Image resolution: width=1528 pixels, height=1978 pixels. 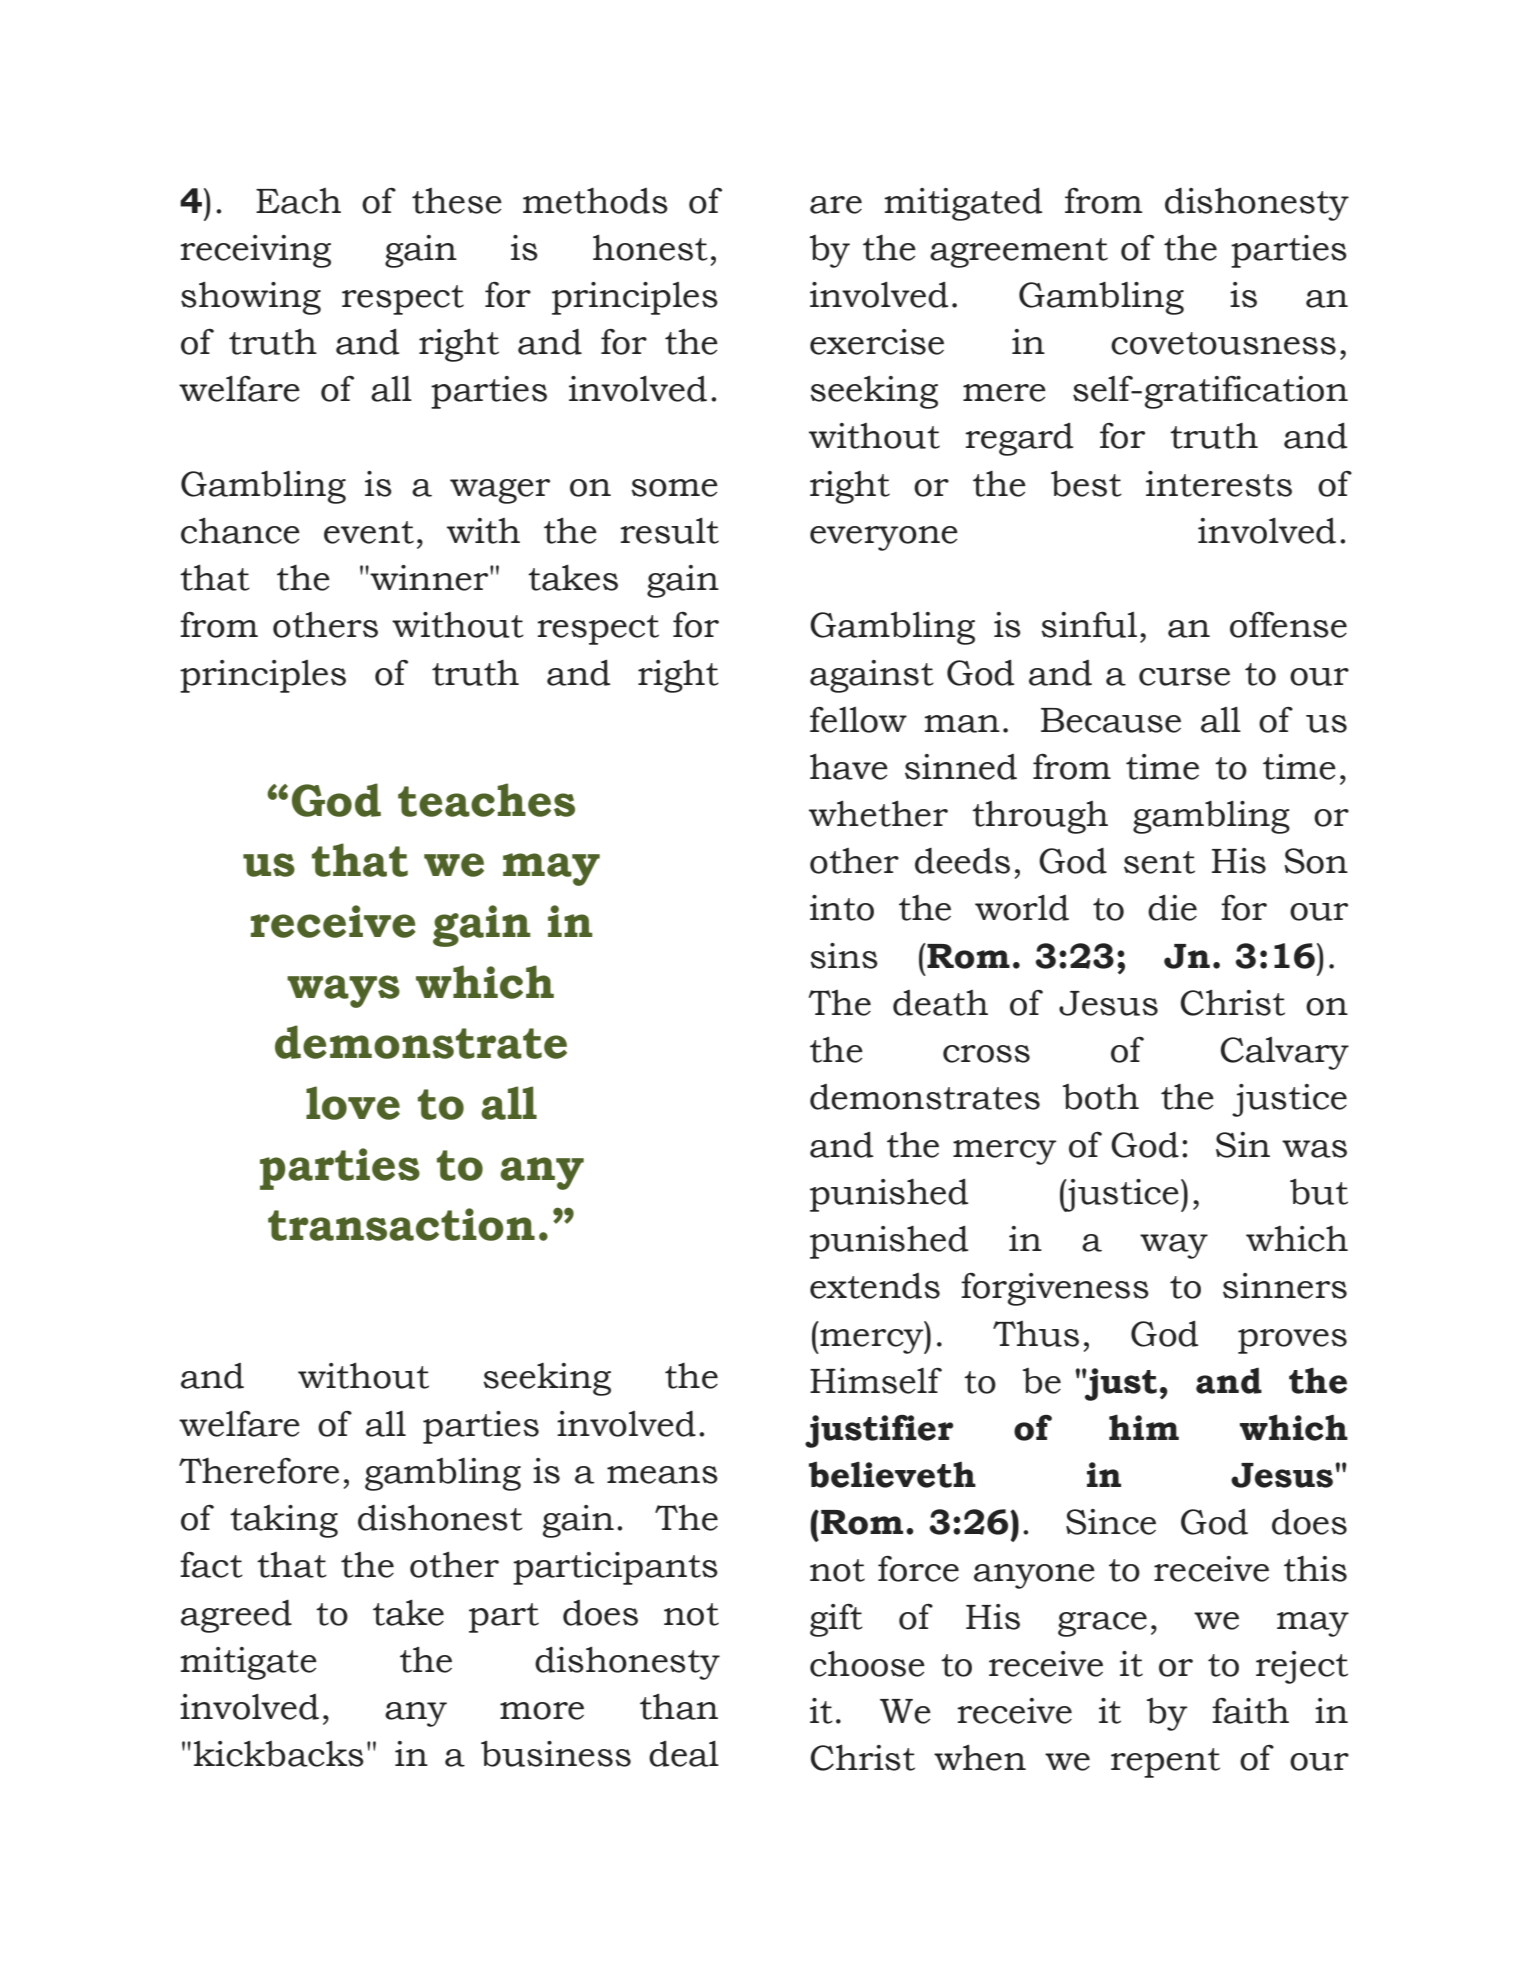 I want to click on kickbacks, so click(x=279, y=1754).
